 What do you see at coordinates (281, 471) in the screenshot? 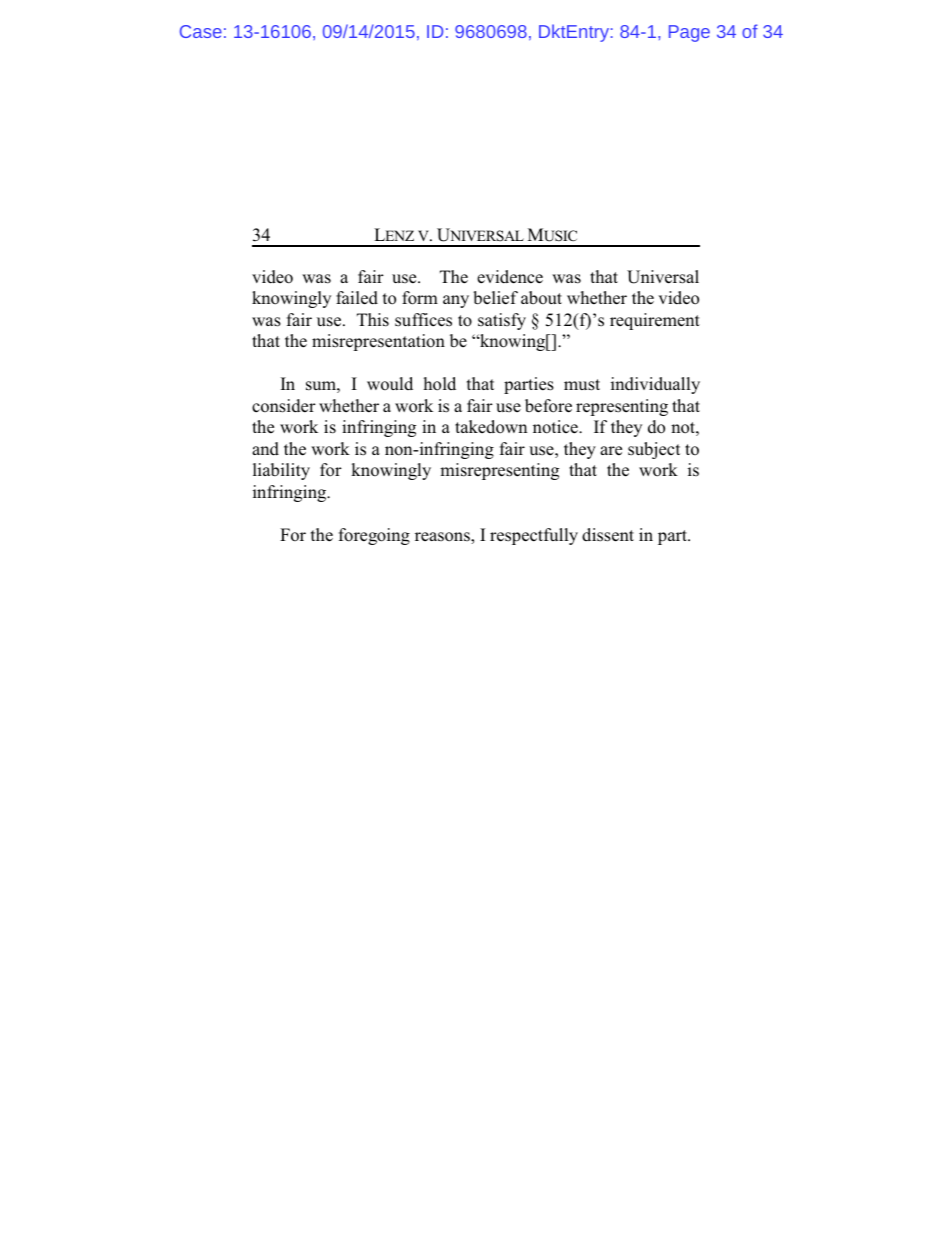
I see `liability` at bounding box center [281, 471].
